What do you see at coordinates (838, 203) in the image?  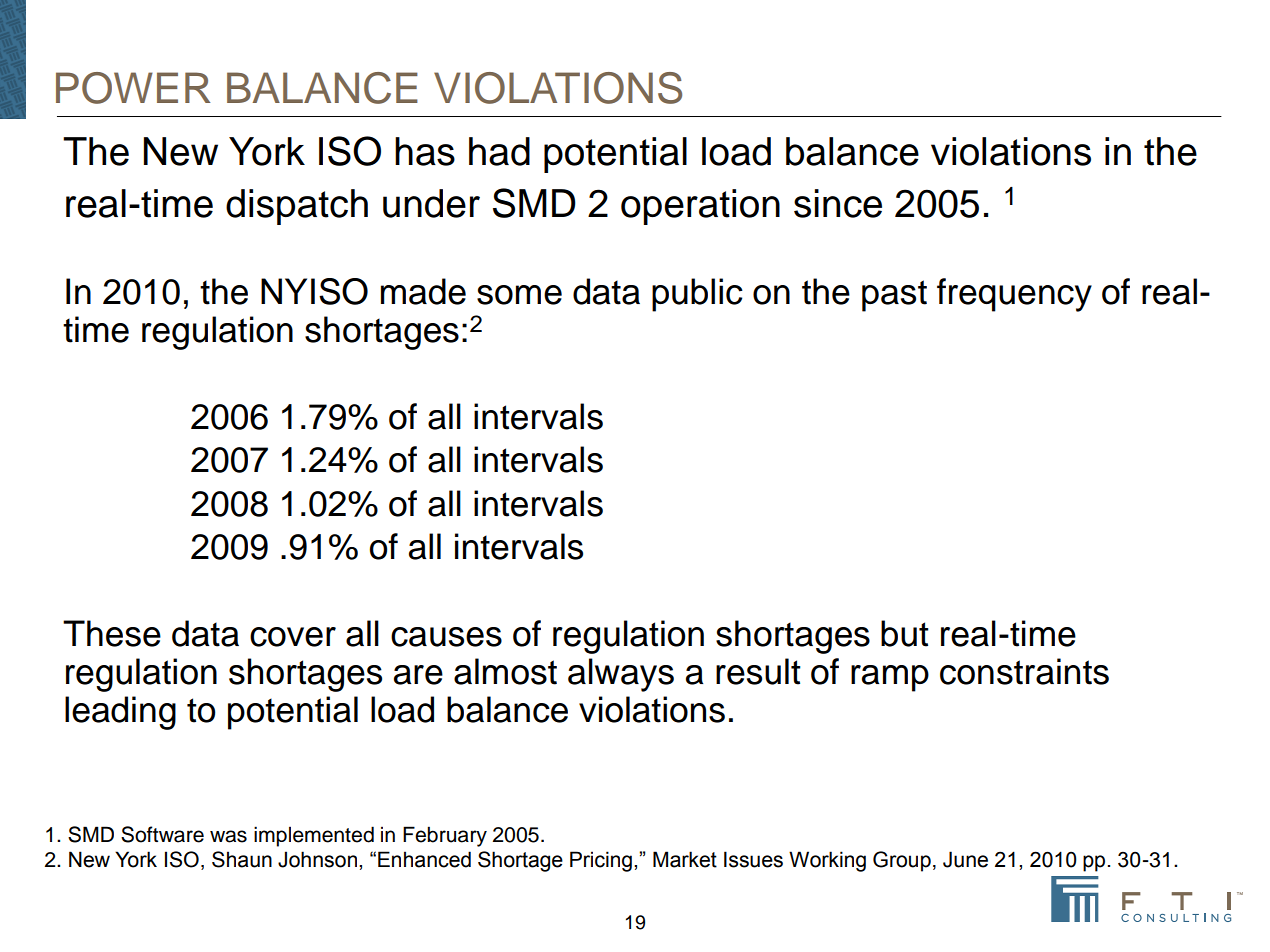 I see `since` at bounding box center [838, 203].
